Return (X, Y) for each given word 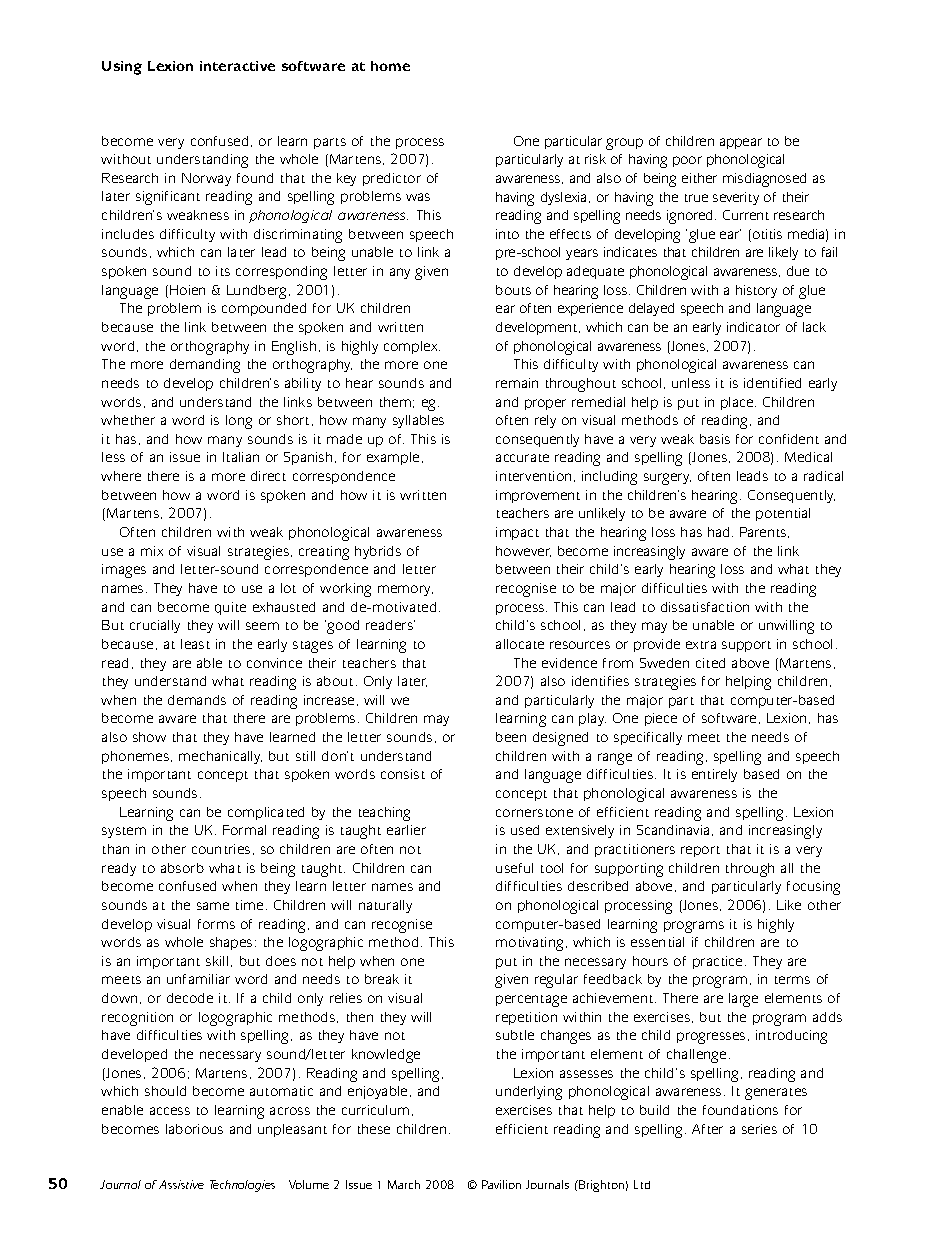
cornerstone (534, 813)
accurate (522, 458)
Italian (241, 457)
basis (715, 439)
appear (741, 143)
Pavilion (501, 1184)
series (759, 1129)
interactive (237, 66)
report (700, 851)
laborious (194, 1129)
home (390, 66)
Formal (244, 830)
